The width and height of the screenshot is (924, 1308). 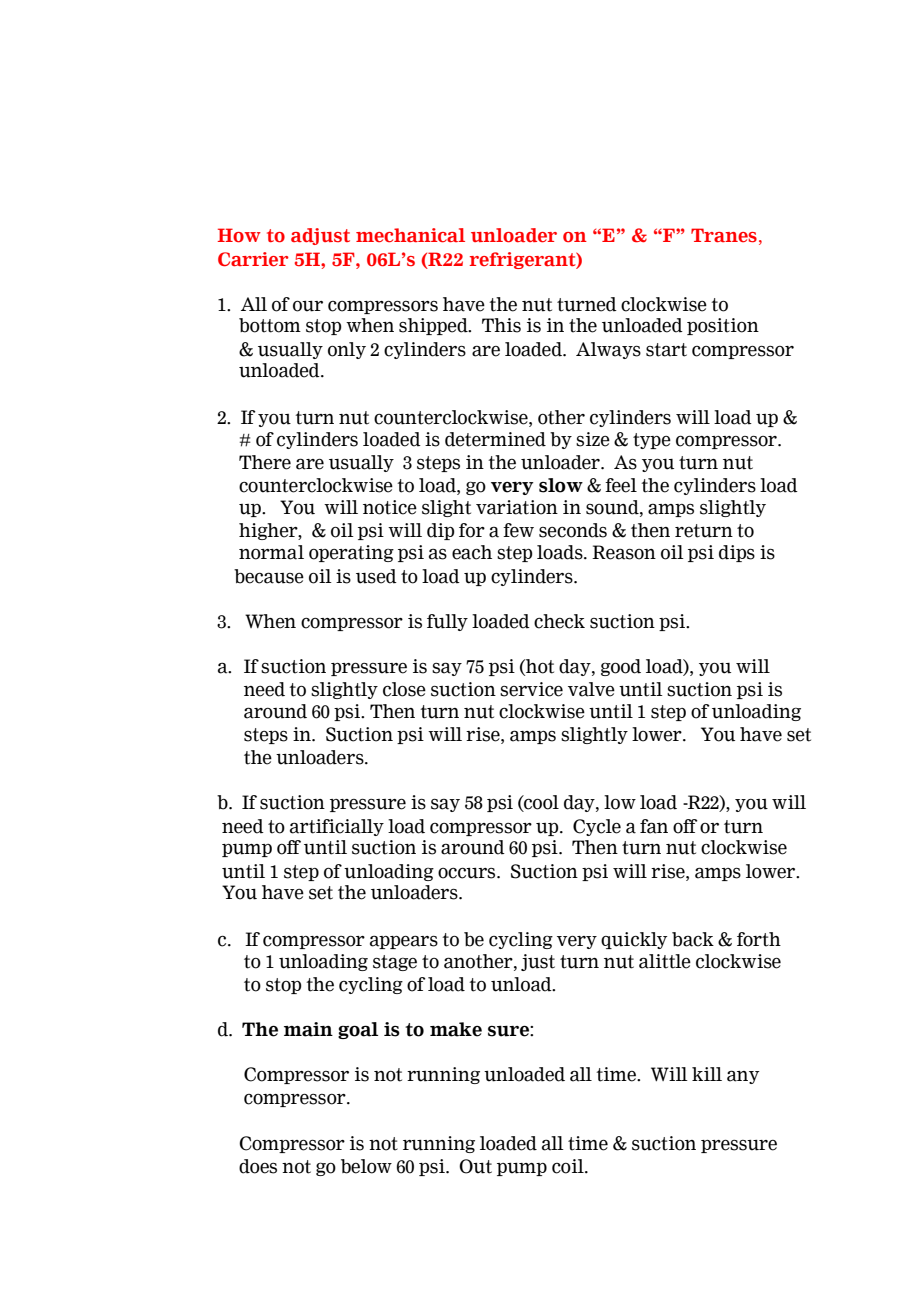 What do you see at coordinates (693, 939) in the screenshot?
I see `back` at bounding box center [693, 939].
